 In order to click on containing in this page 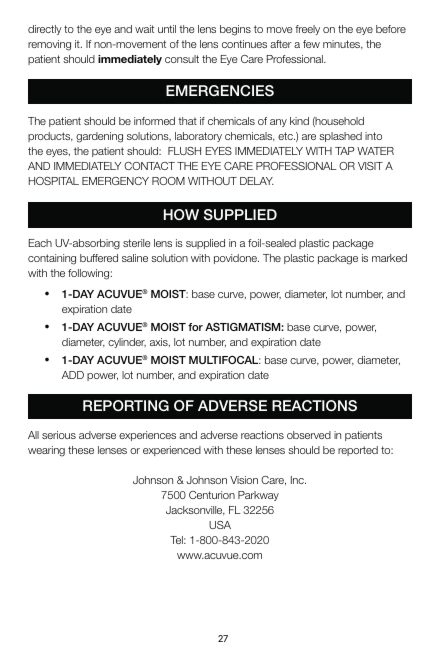, I will do `click(52, 259)`.
